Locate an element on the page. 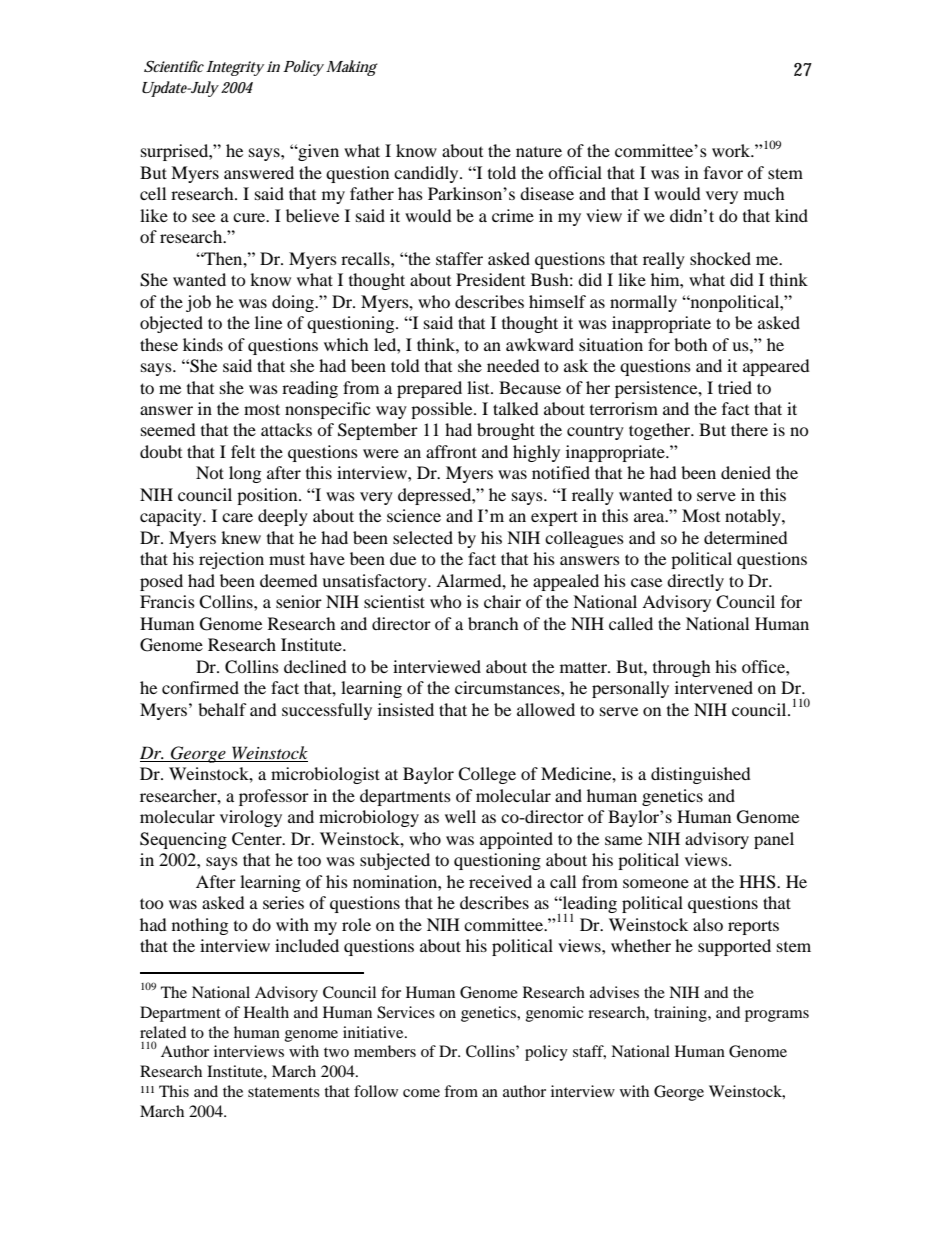 This image has width=952, height=1233. nature is located at coordinates (539, 152).
